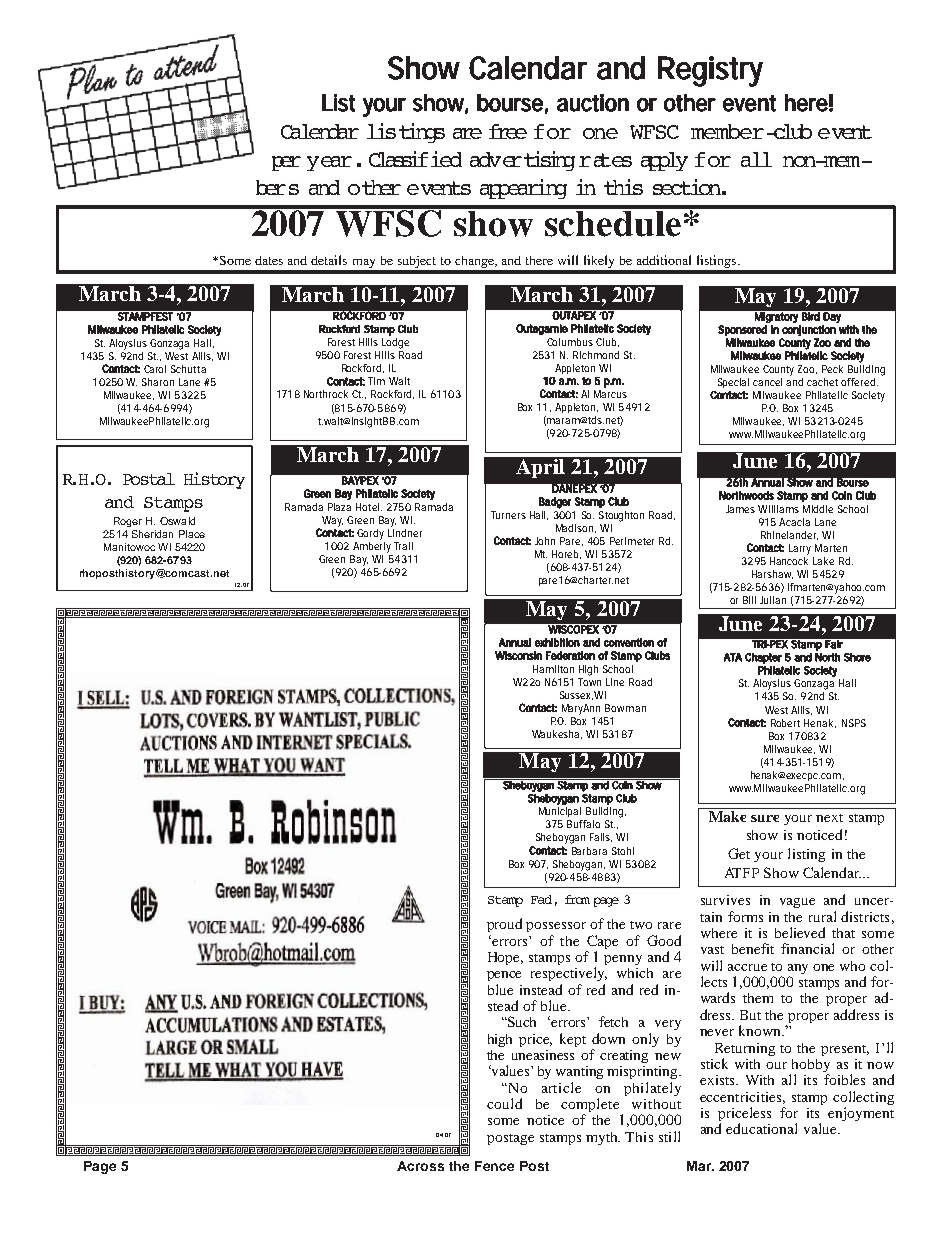 This screenshot has width=952, height=1233. I want to click on Bill, so click(749, 600).
